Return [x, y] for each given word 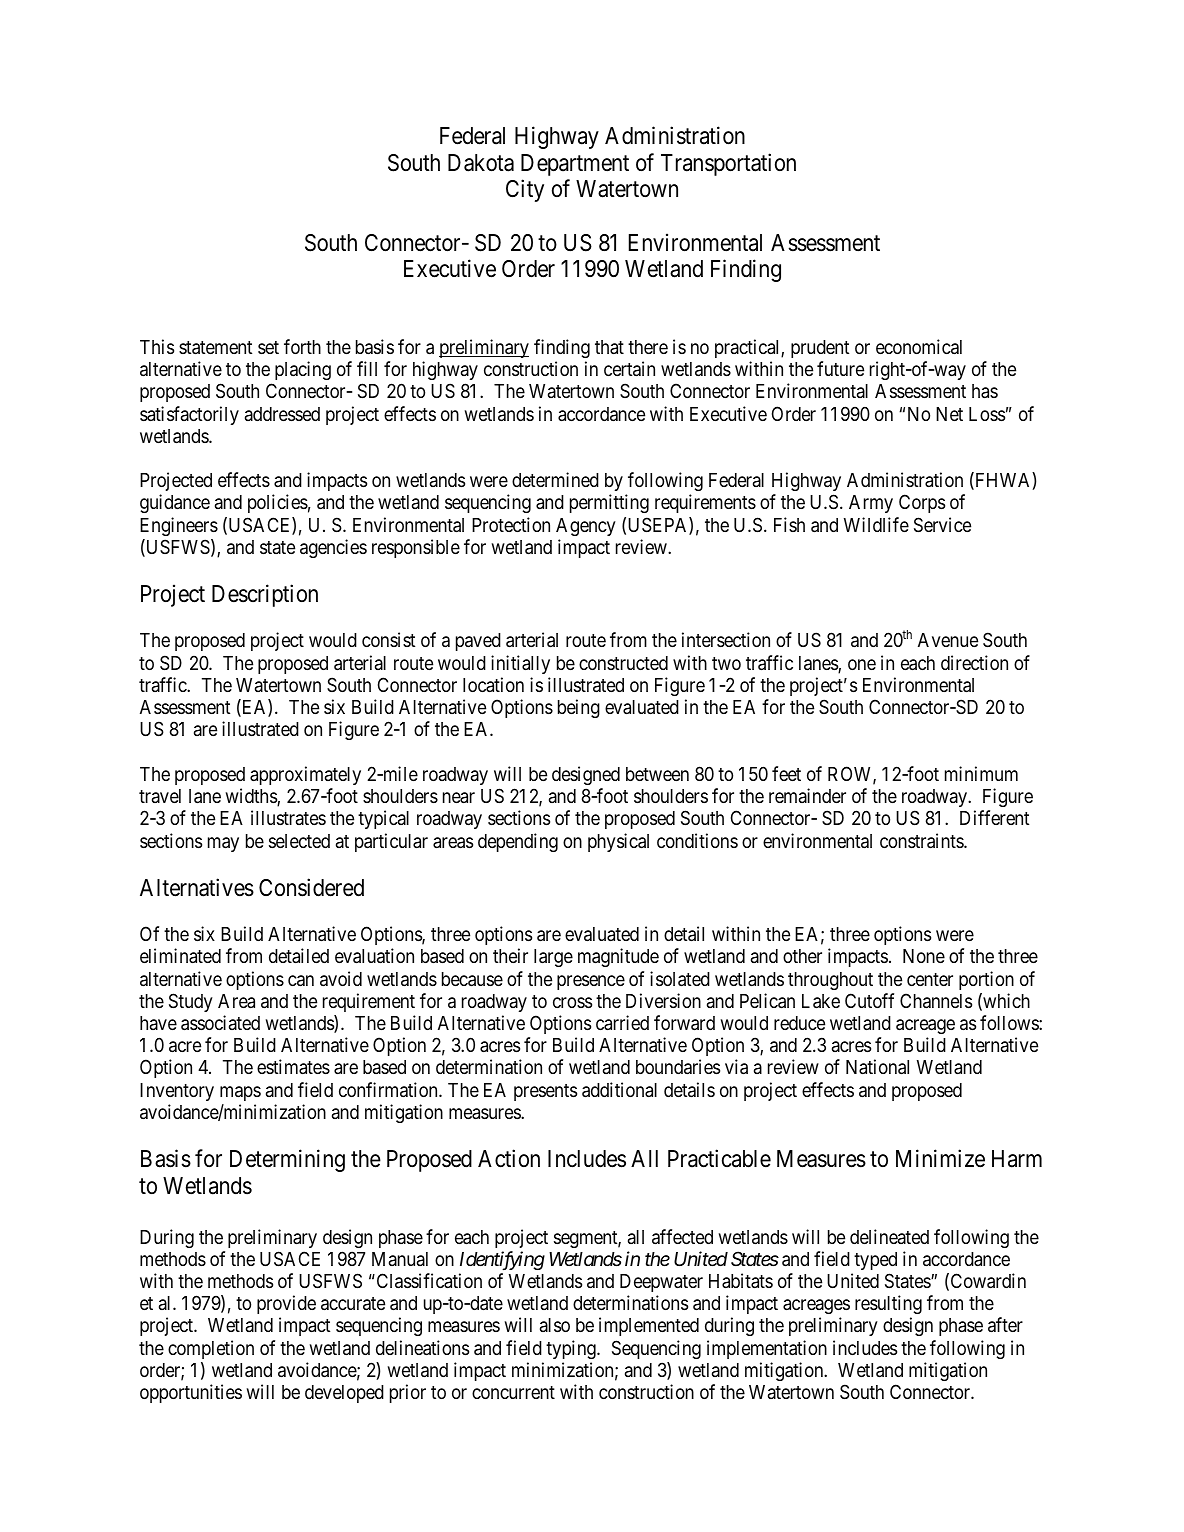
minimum [981, 773]
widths [252, 797]
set [268, 347]
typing [572, 1349]
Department [575, 165]
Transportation [728, 164]
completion [211, 1349]
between [657, 774]
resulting [888, 1304]
